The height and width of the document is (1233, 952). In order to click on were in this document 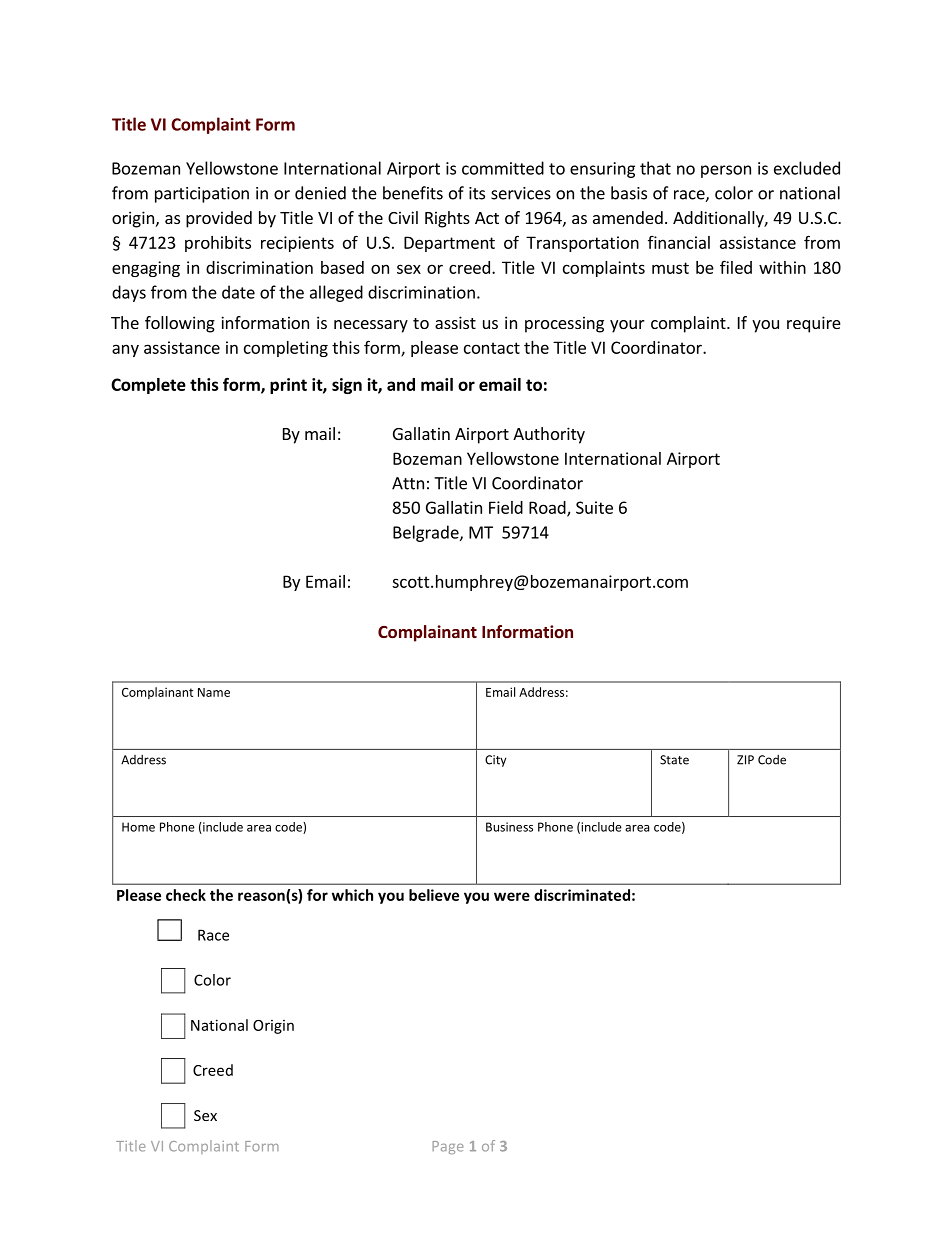, I will do `click(512, 896)`.
